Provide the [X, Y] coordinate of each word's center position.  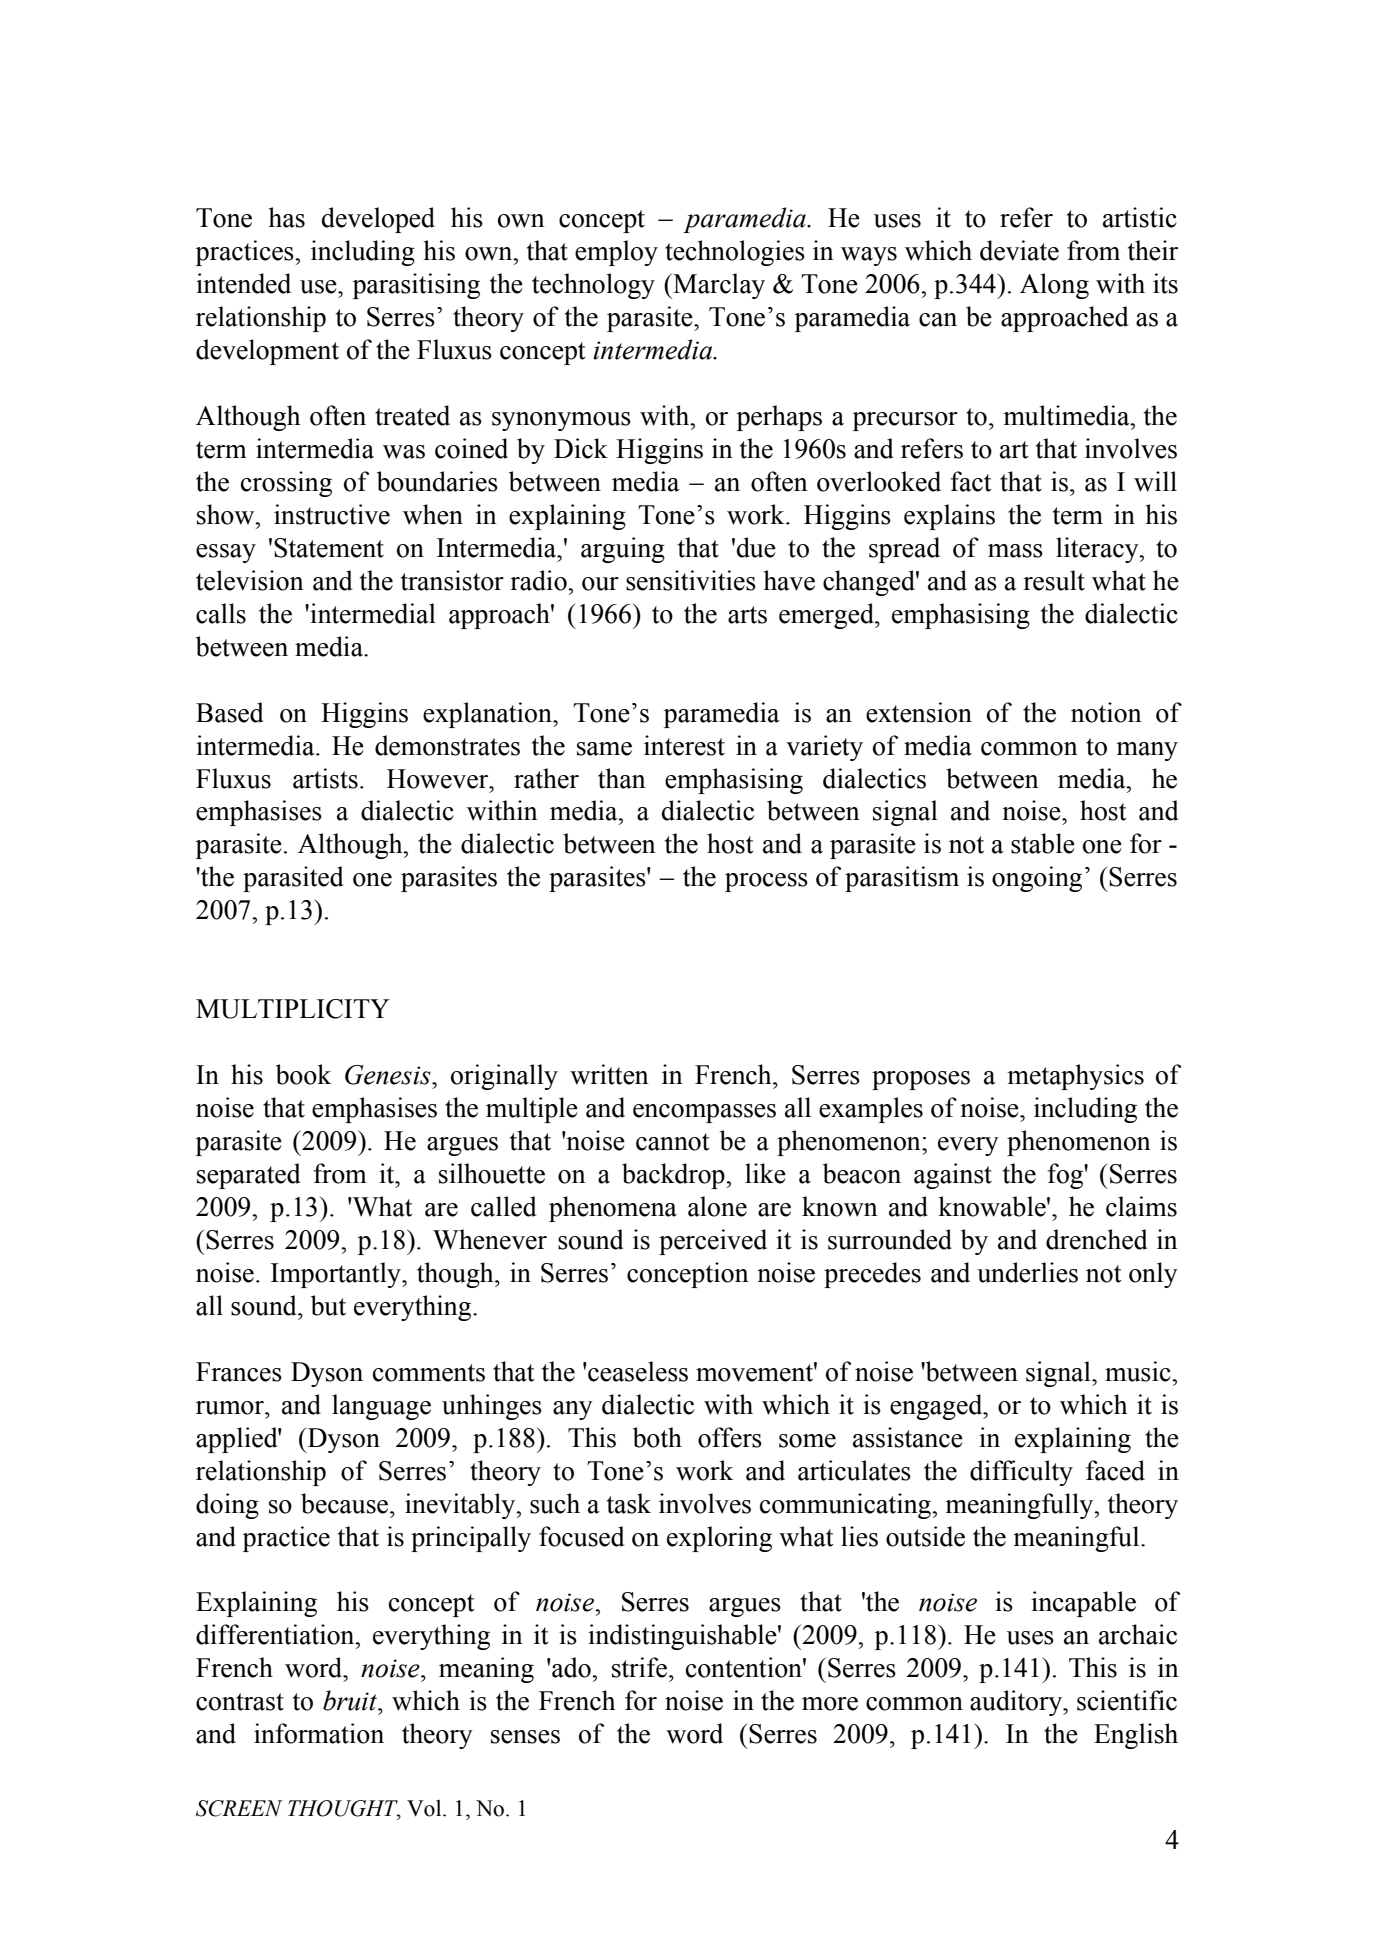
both [657, 1437]
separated [248, 1176]
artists [325, 778]
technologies [735, 253]
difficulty [1021, 1473]
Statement [329, 548]
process [766, 882]
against [953, 1176]
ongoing [1037, 879]
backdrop [674, 1176]
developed [378, 220]
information [319, 1733]
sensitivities [691, 580]
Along [1054, 286]
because [346, 1503]
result [1054, 580]
